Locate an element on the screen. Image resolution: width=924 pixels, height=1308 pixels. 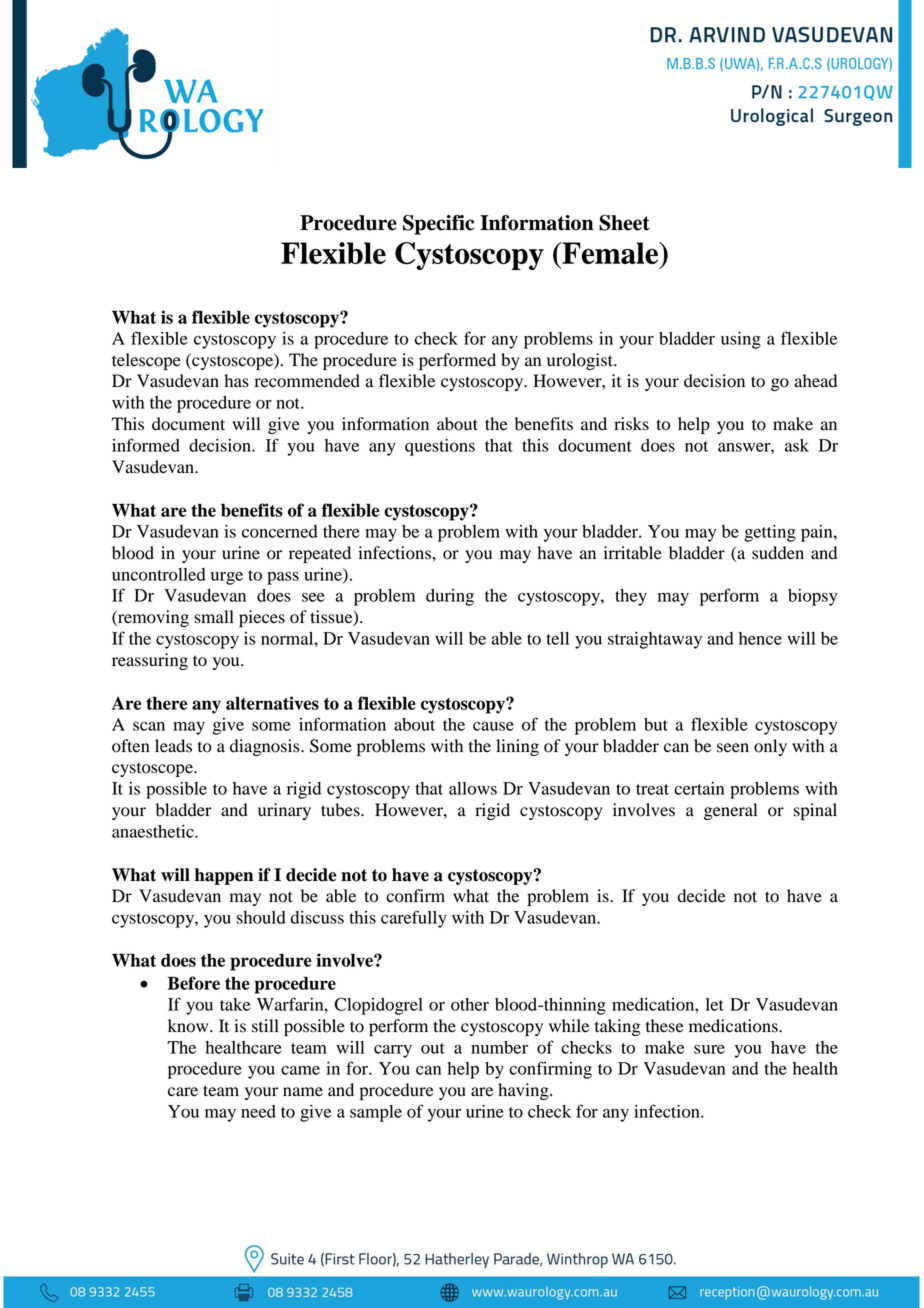
reassuring is located at coordinates (150, 661).
